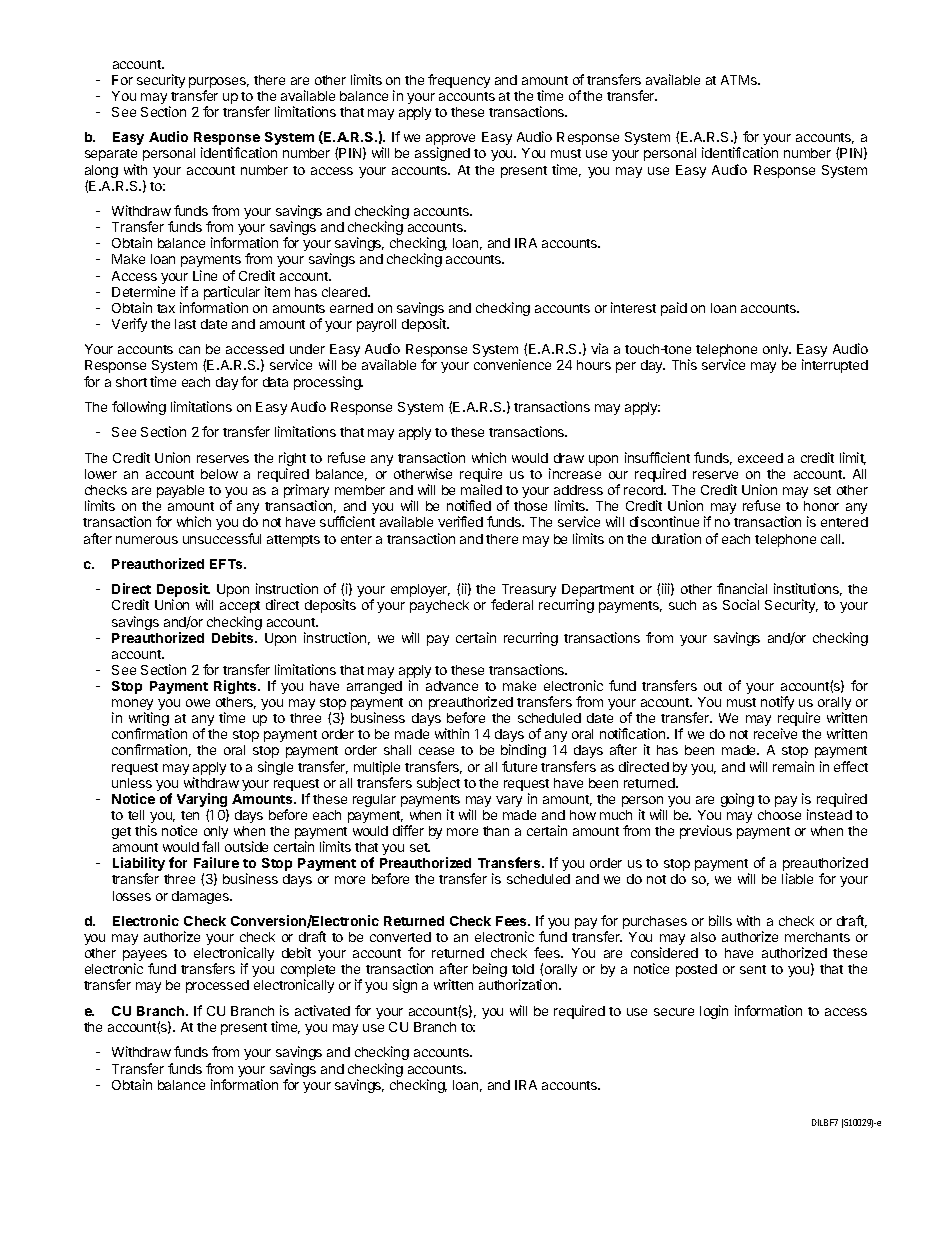 Image resolution: width=952 pixels, height=1233 pixels. Describe the element at coordinates (111, 155) in the screenshot. I see `separate` at that location.
